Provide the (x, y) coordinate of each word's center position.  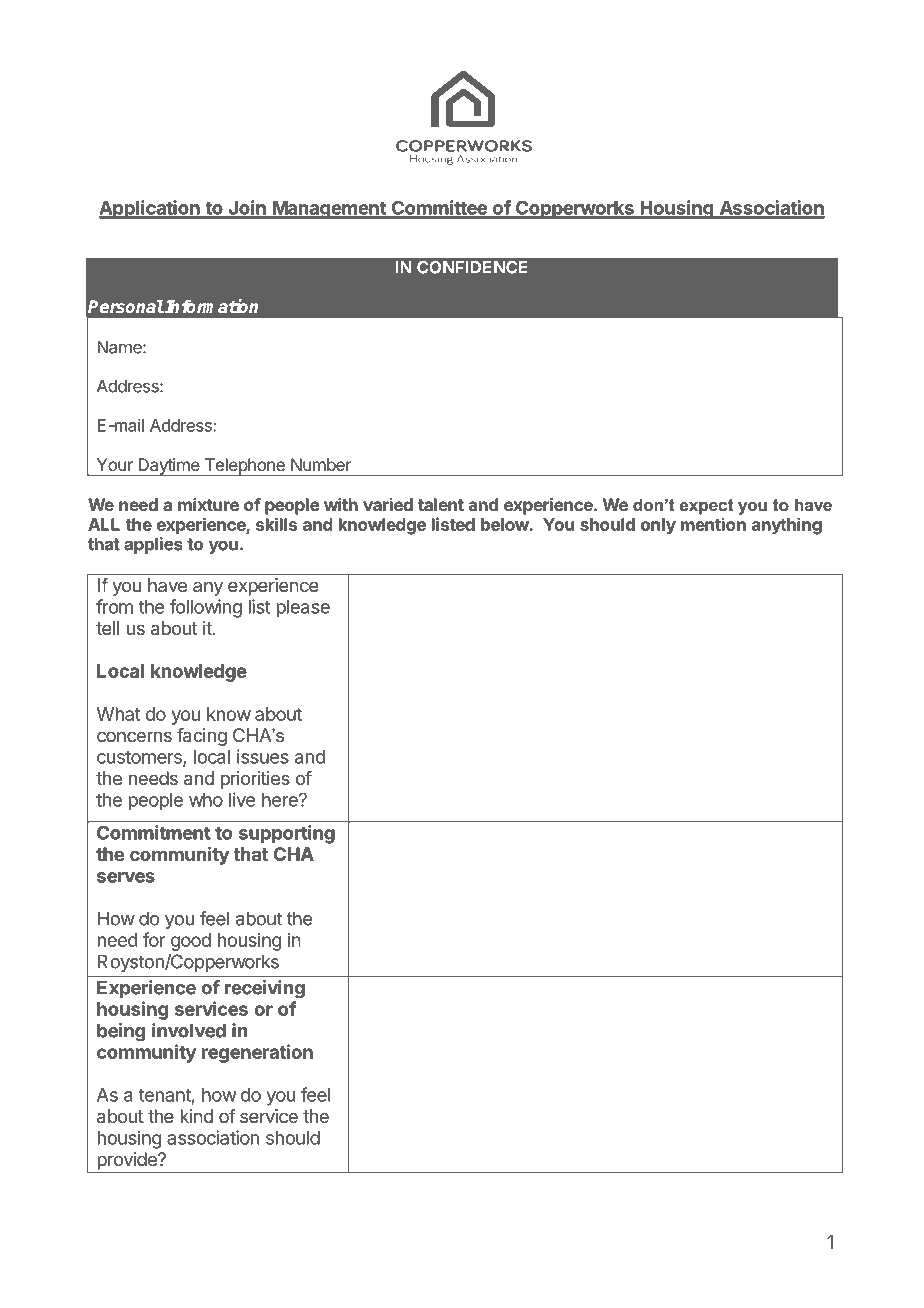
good (191, 942)
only (658, 526)
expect (706, 507)
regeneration (257, 1053)
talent (441, 504)
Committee (439, 208)
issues (263, 756)
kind (196, 1116)
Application (150, 209)
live (242, 799)
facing (202, 737)
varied (388, 504)
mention (713, 524)
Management (329, 210)
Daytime (169, 467)
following (206, 608)
